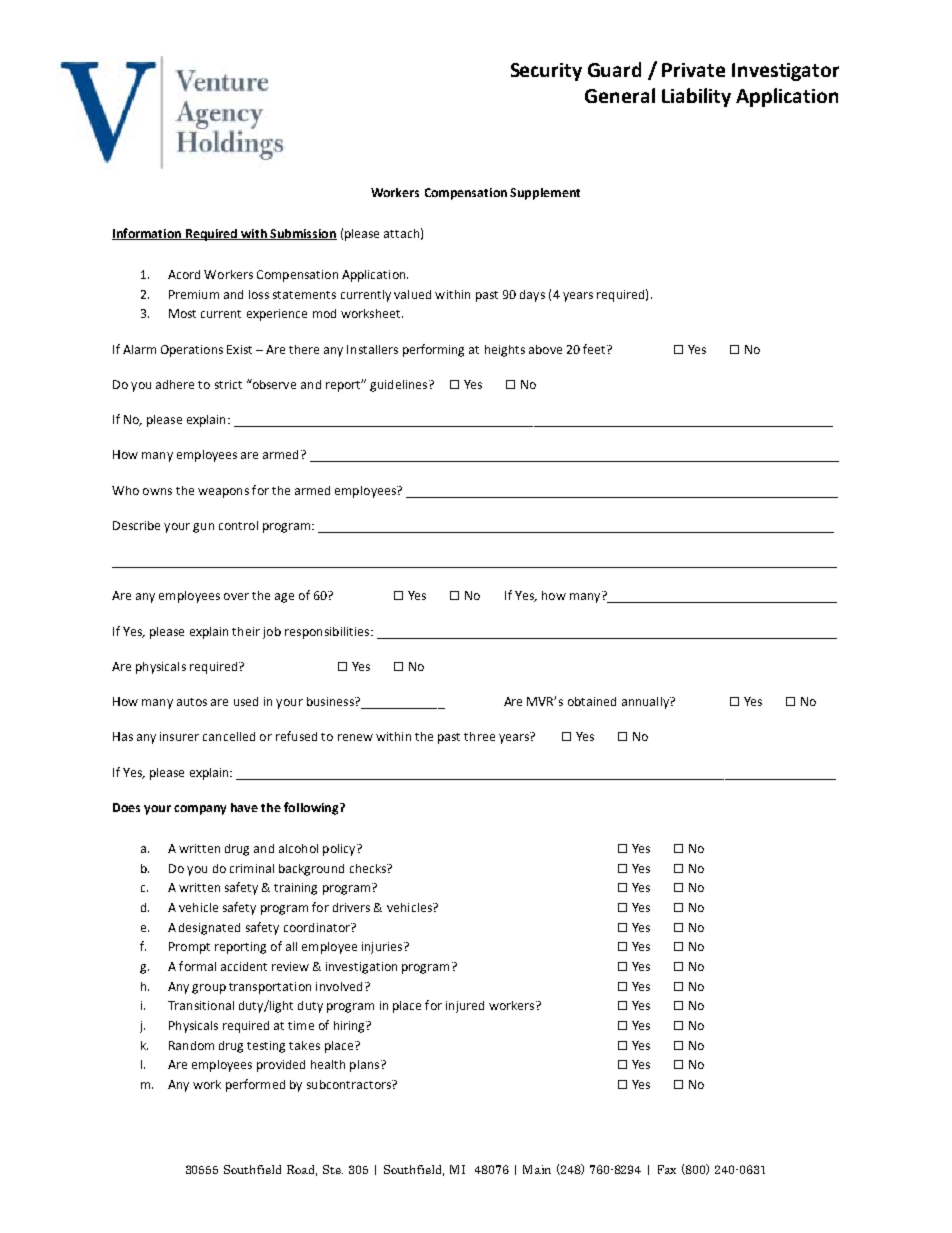 The height and width of the image is (1233, 952). Describe the element at coordinates (667, 1169) in the image. I see `Fax` at that location.
